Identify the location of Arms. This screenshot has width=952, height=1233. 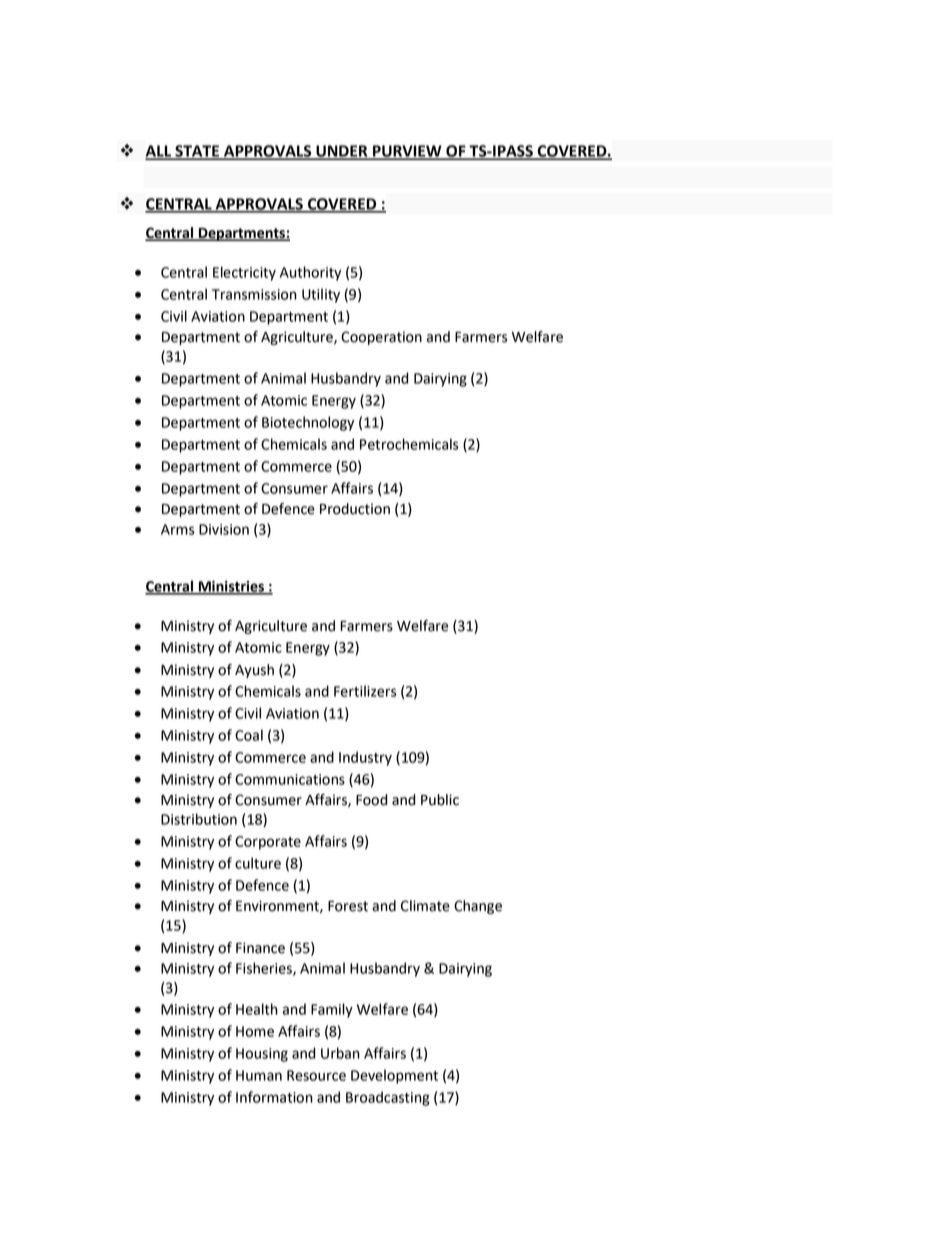
(178, 529).
